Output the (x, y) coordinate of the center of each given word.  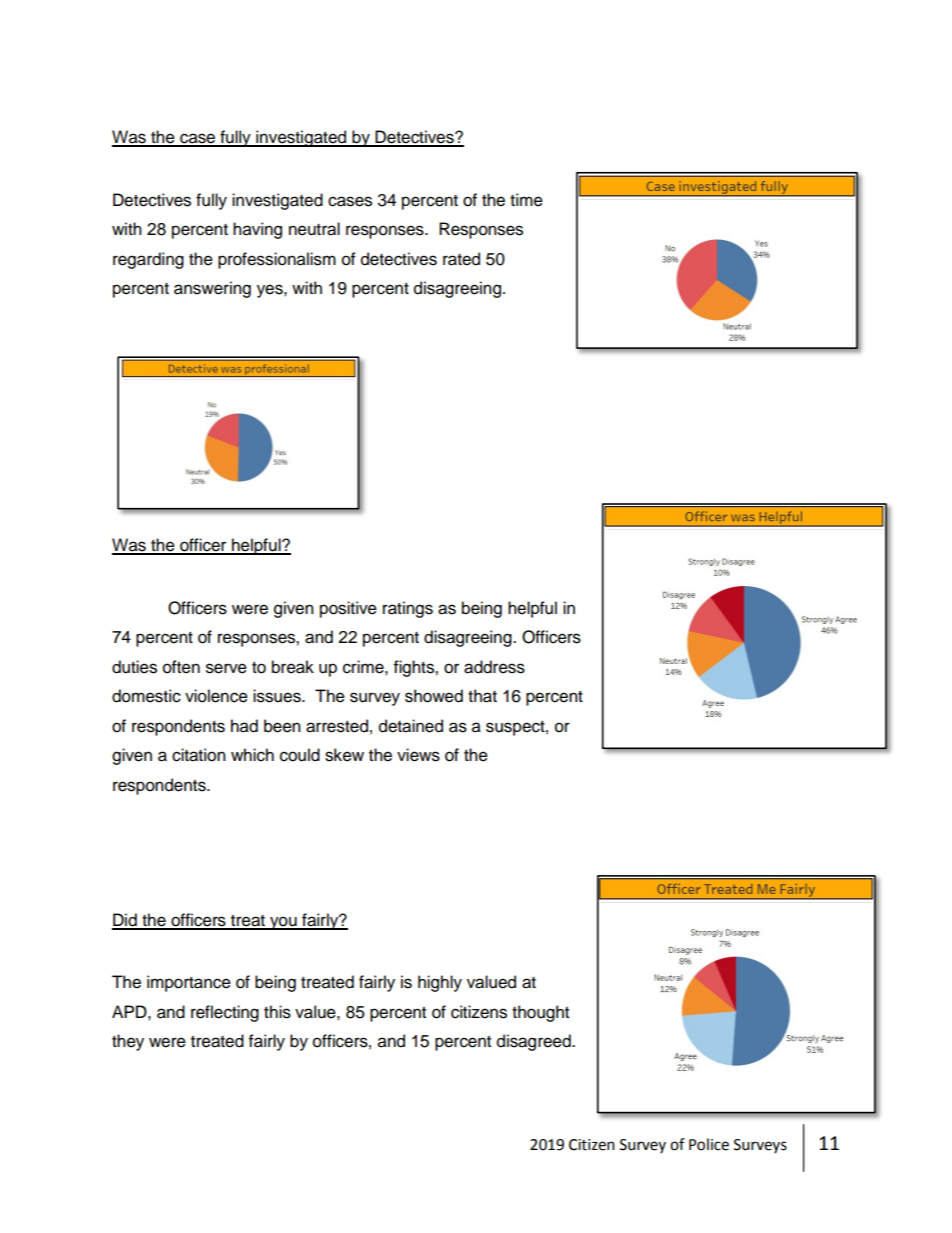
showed (434, 696)
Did (125, 921)
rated (461, 259)
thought (540, 1013)
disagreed (535, 1042)
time (526, 200)
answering (212, 289)
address (494, 667)
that (482, 696)
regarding (148, 260)
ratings (408, 609)
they (128, 1042)
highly (440, 983)
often (181, 667)
